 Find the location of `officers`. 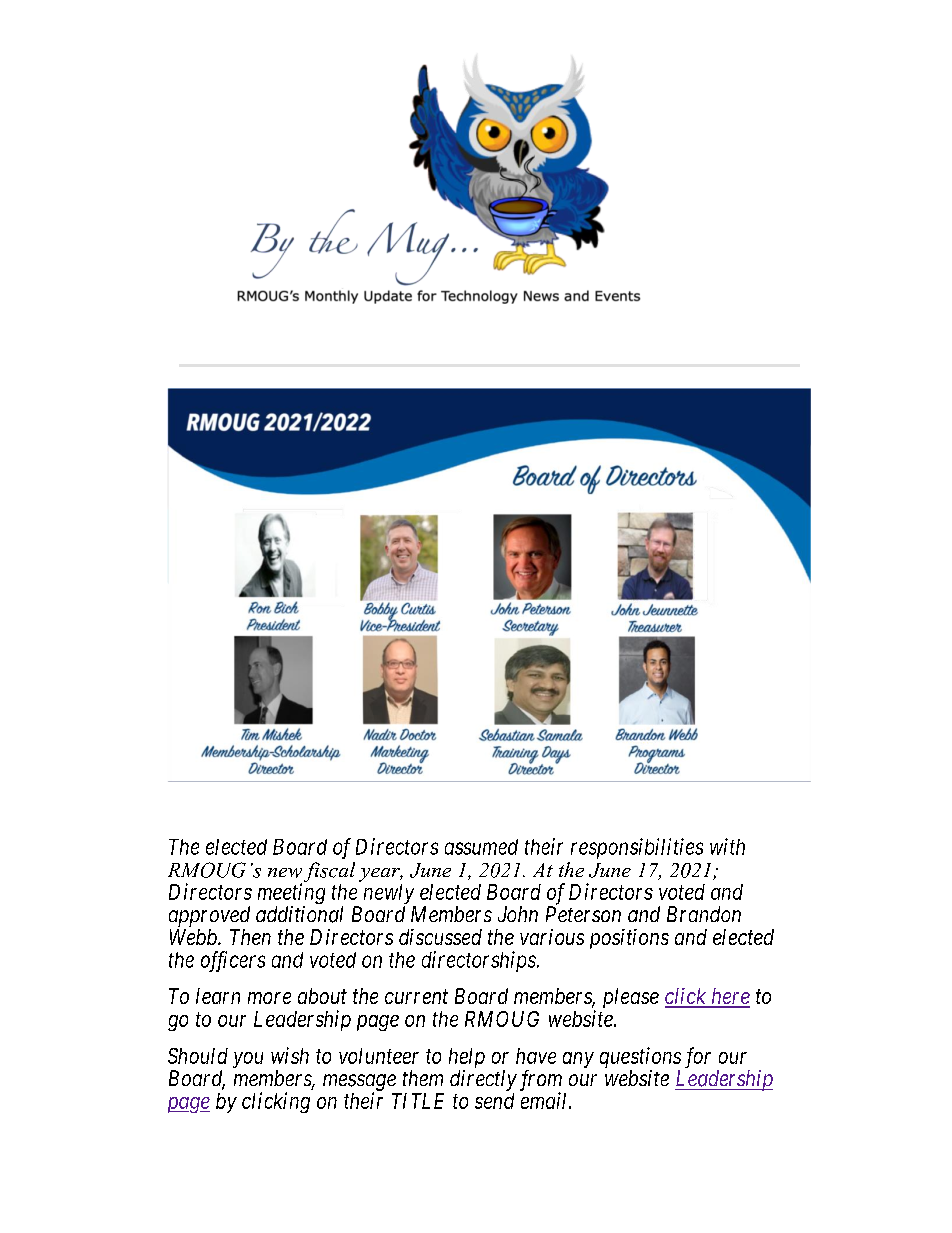

officers is located at coordinates (233, 961).
